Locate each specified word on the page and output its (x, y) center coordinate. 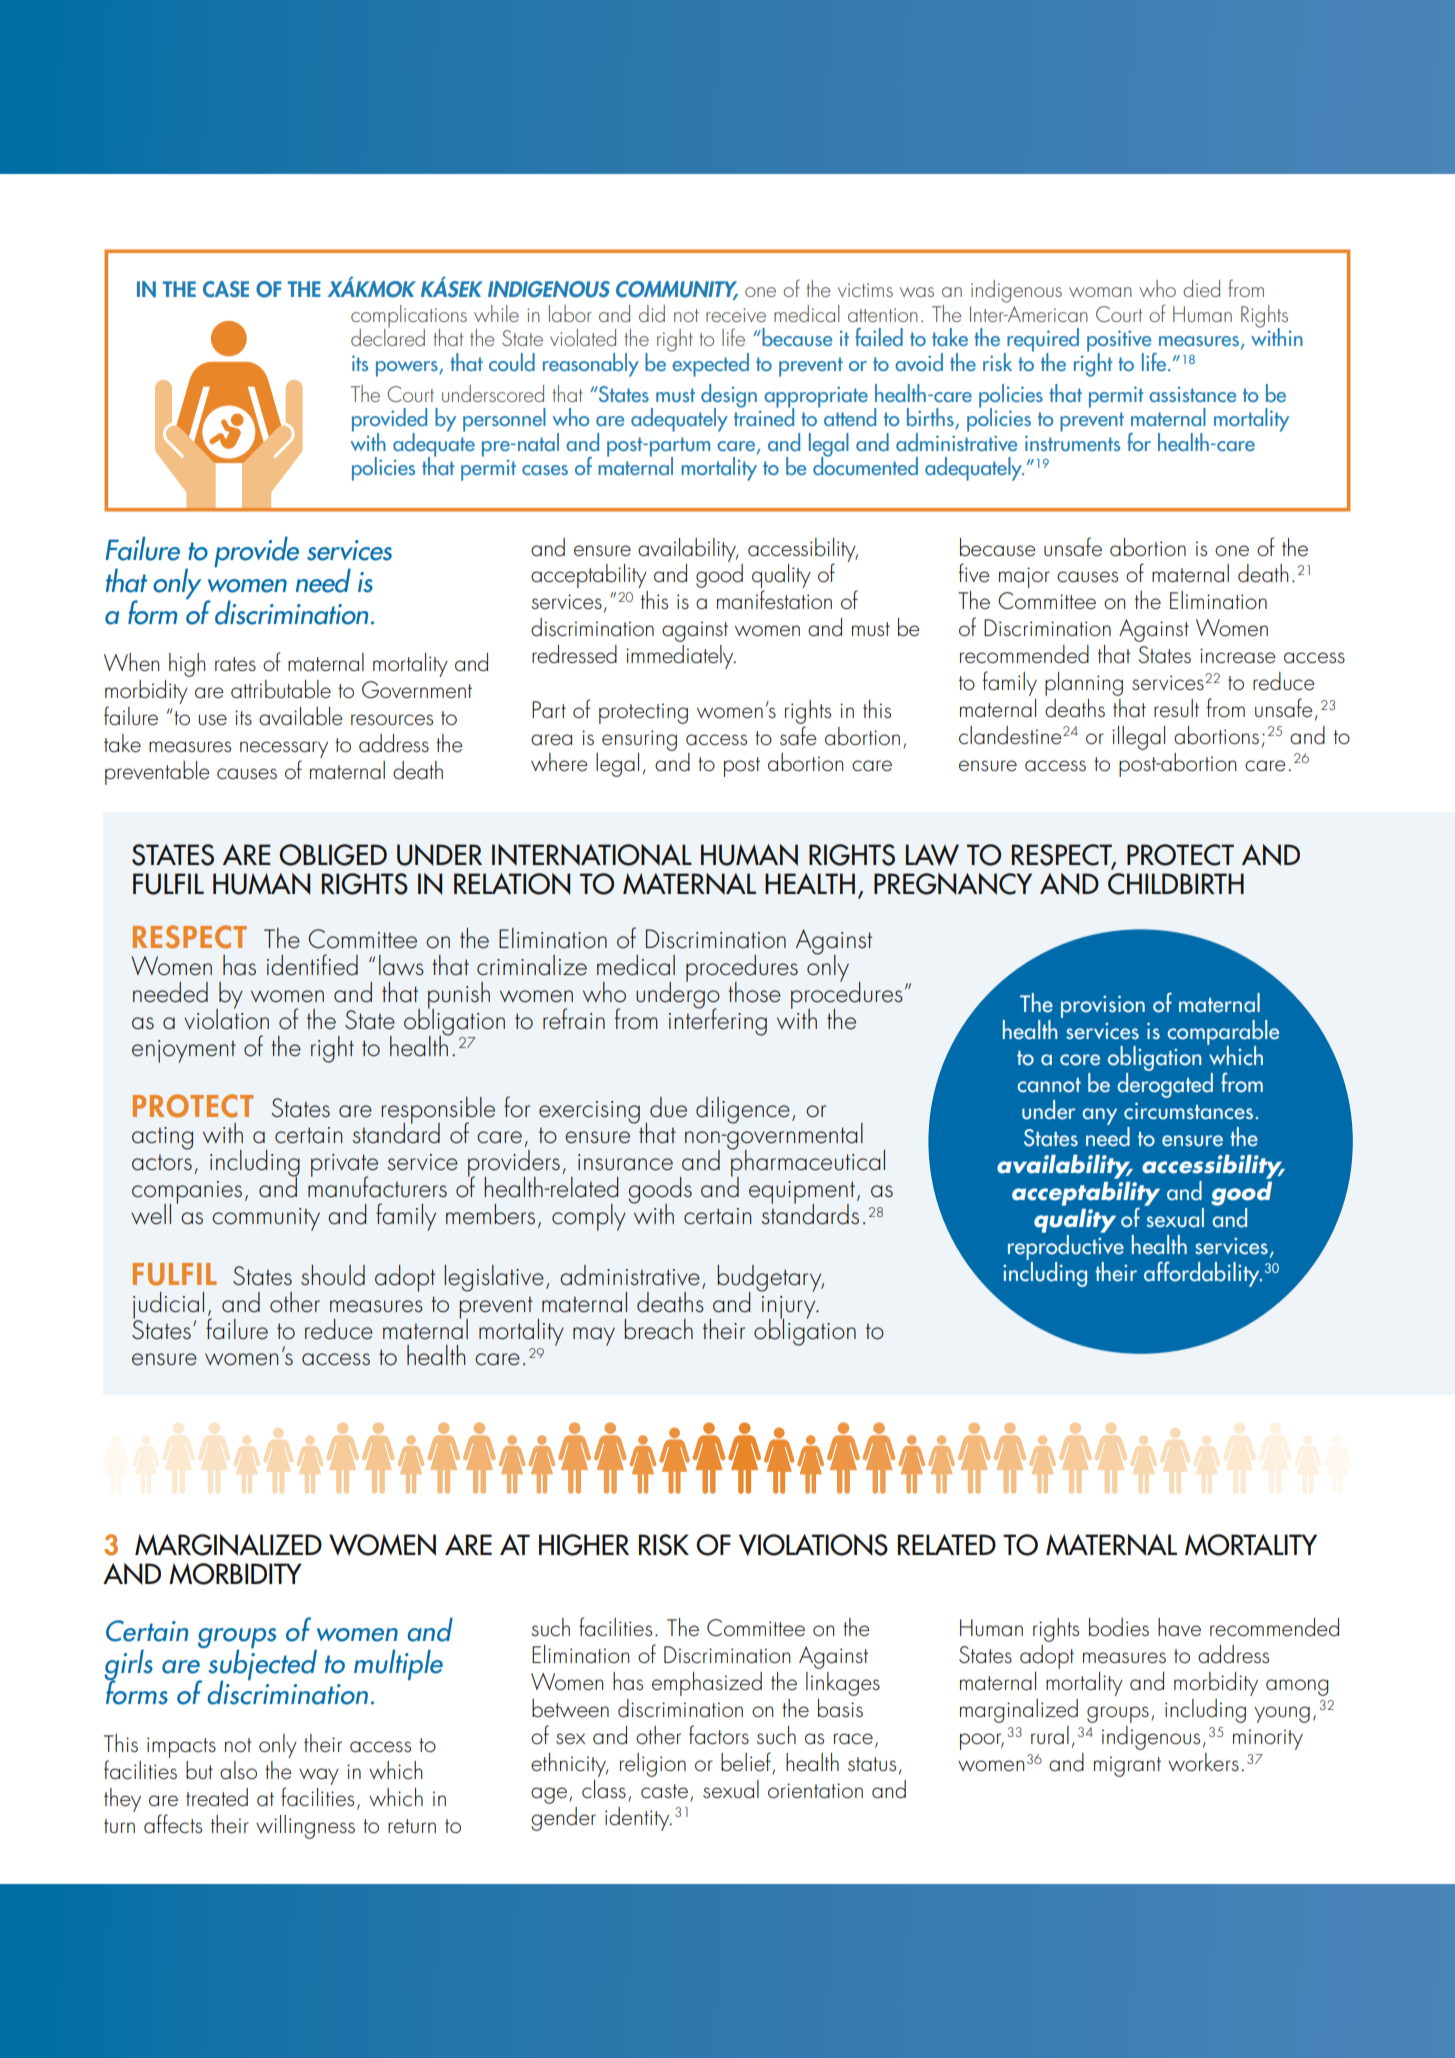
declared (388, 336)
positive (1120, 342)
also (238, 1770)
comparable (1223, 1033)
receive (736, 315)
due (668, 1107)
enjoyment (184, 1051)
